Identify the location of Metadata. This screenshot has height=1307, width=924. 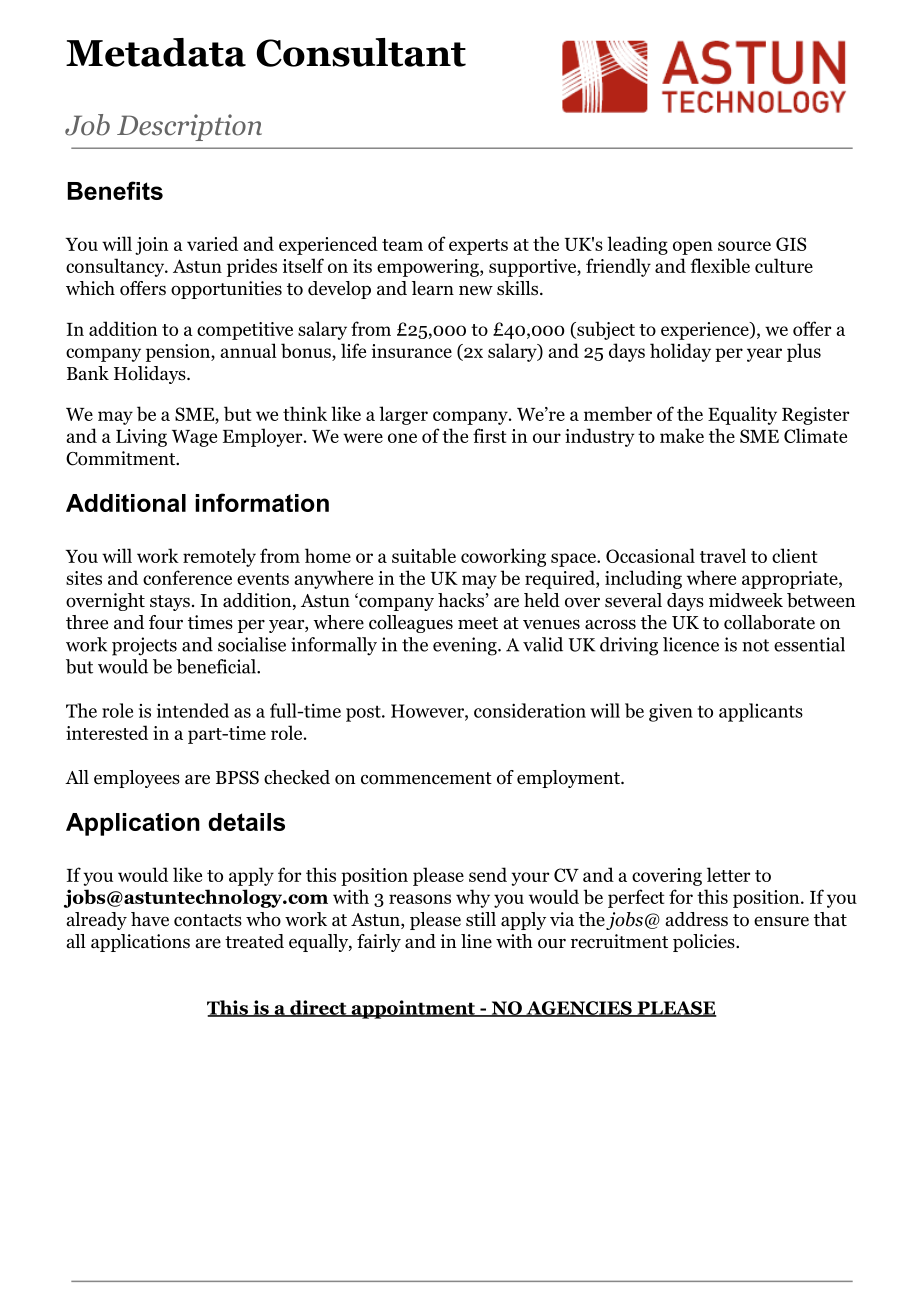
(156, 52).
